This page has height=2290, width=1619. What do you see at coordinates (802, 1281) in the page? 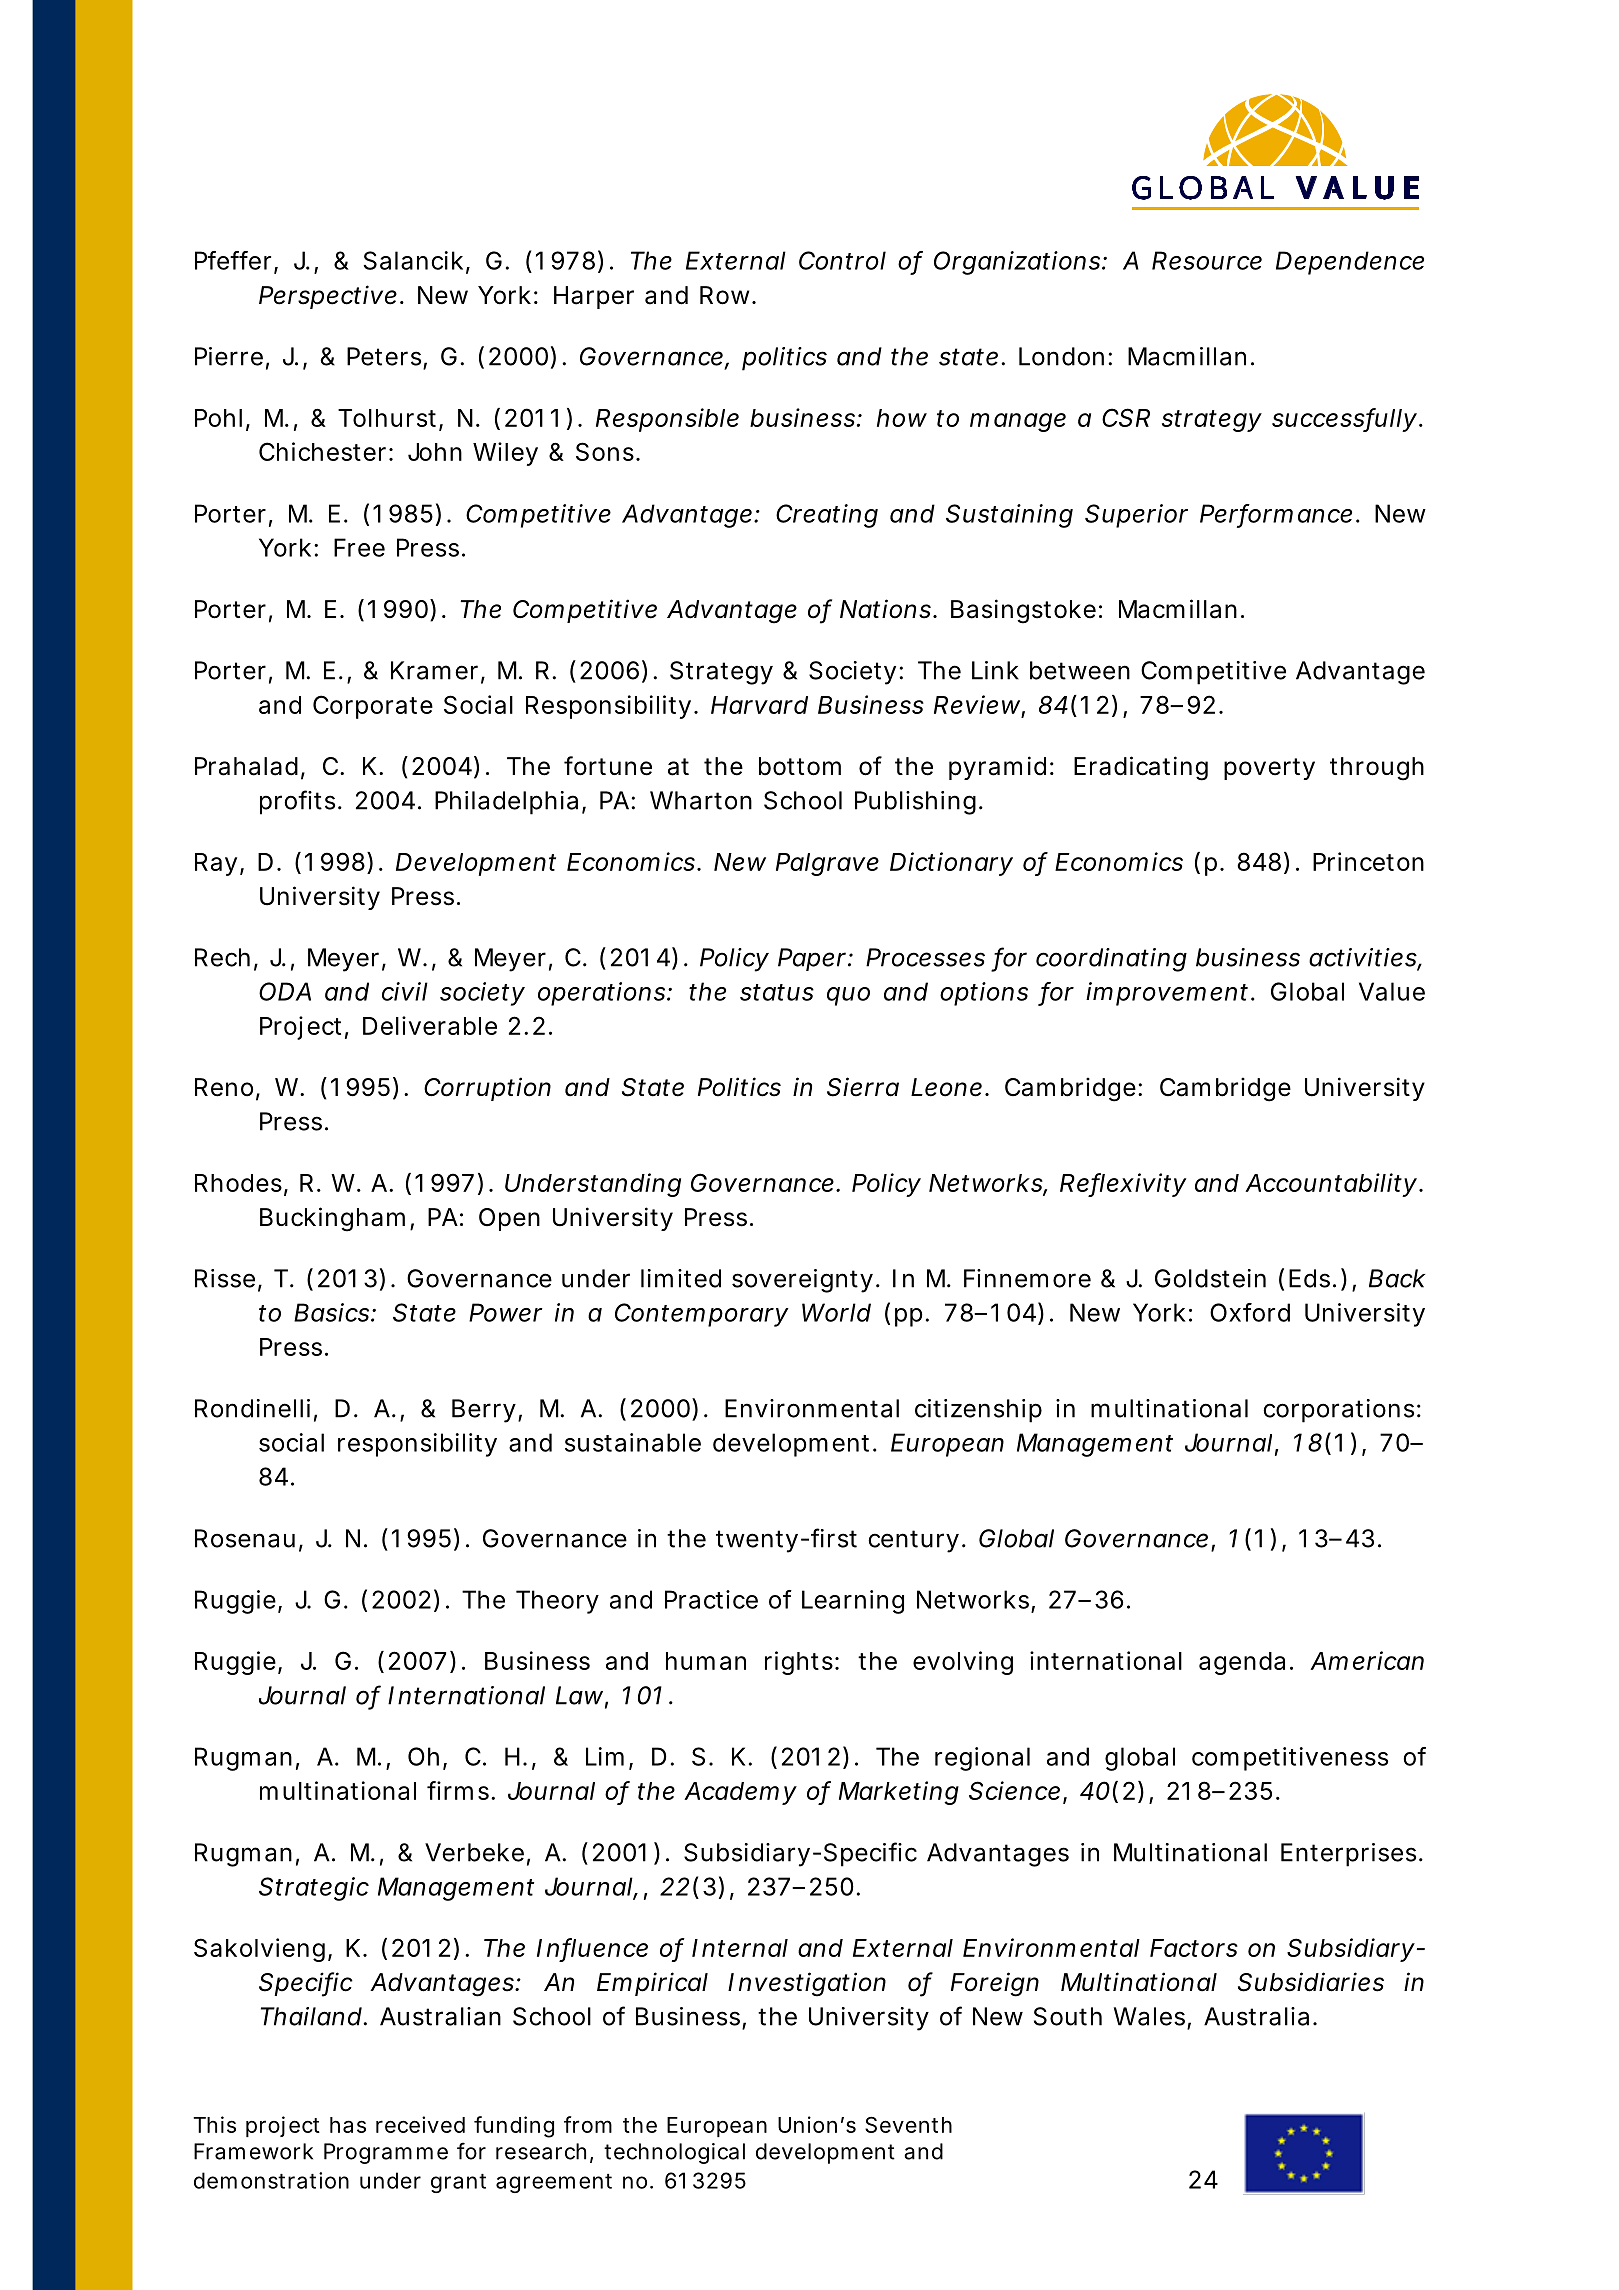
I see `sovereignty` at bounding box center [802, 1281].
